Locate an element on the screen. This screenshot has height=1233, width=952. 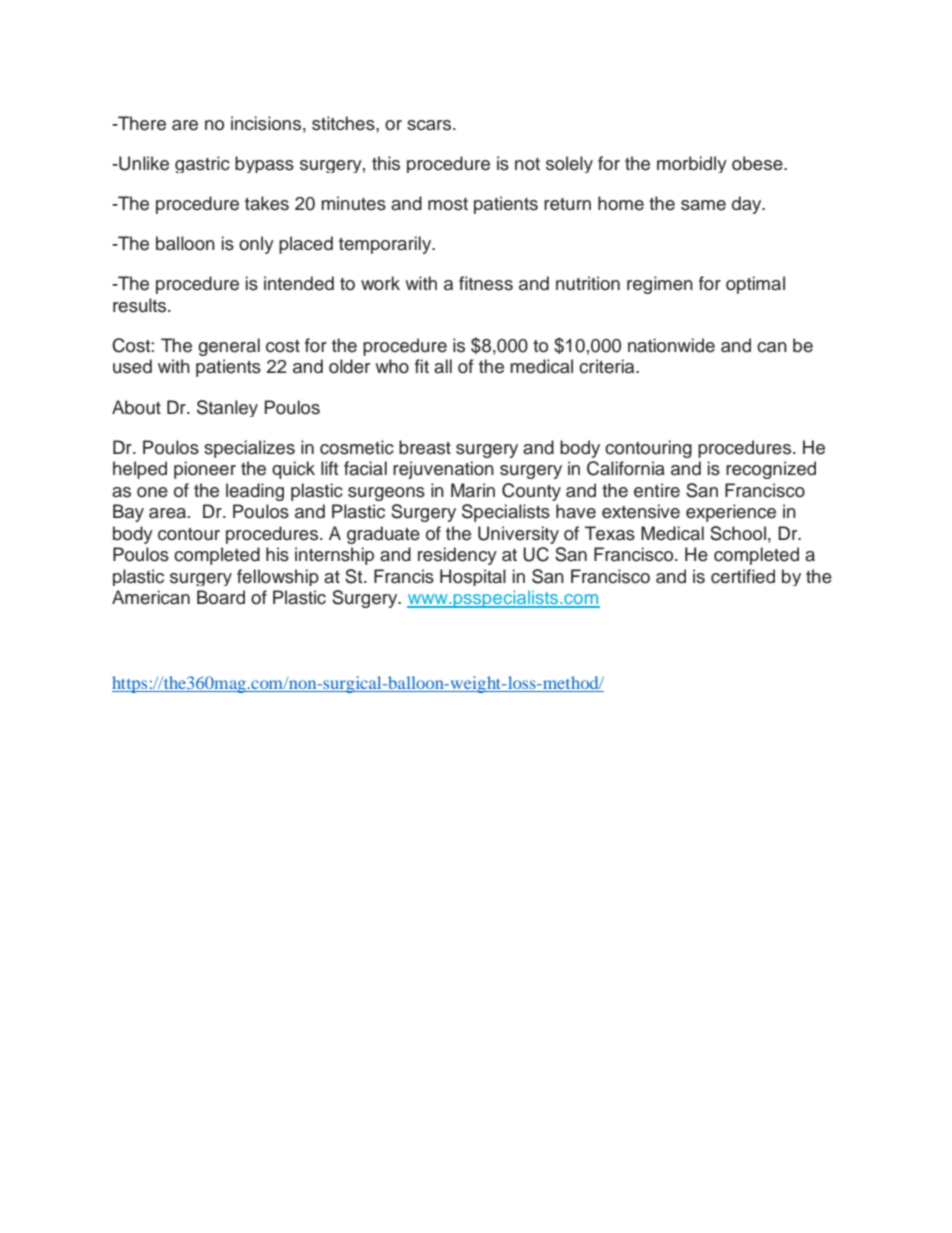
results is located at coordinates (141, 305).
